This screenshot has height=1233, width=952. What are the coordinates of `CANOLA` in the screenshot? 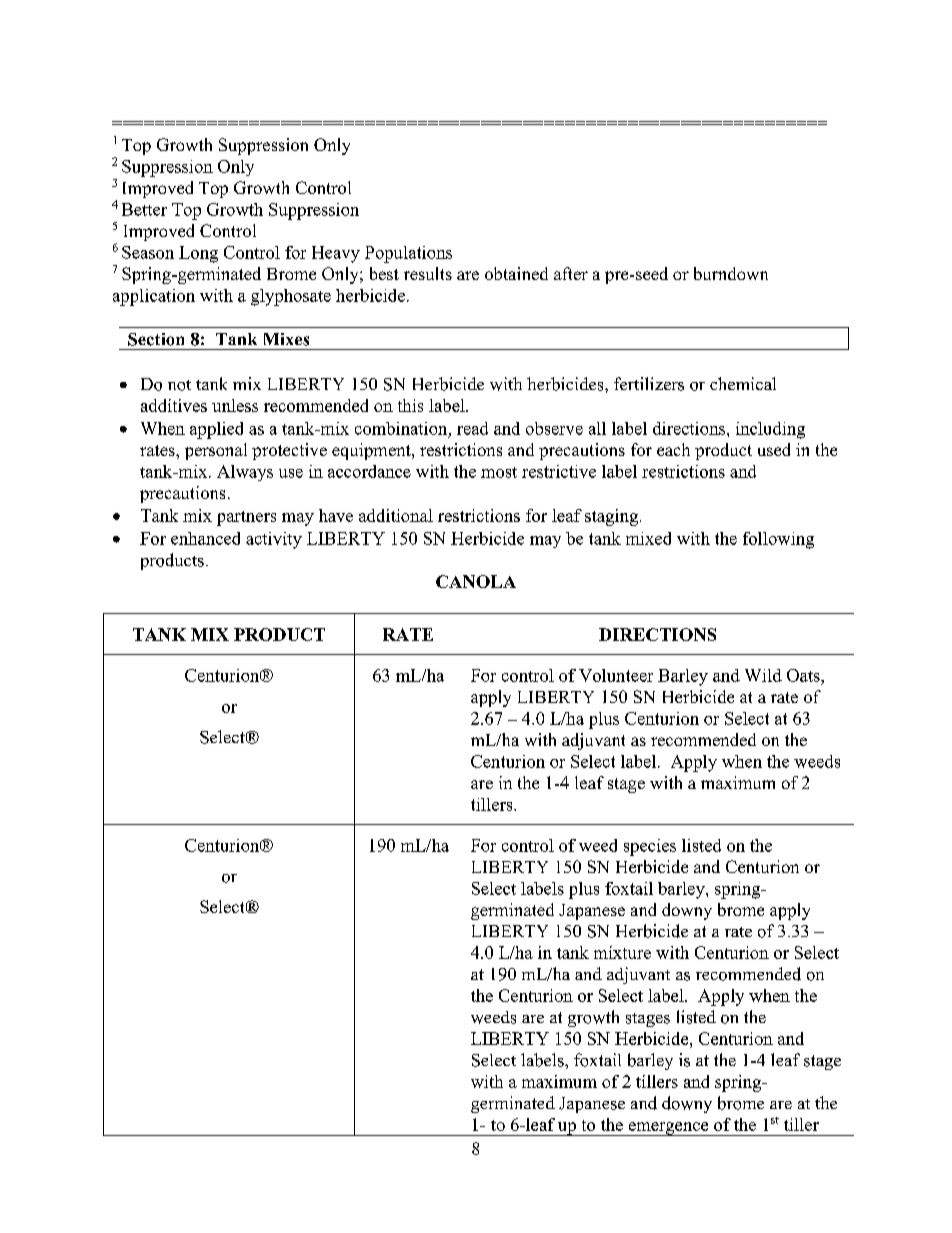 It's located at (476, 581).
